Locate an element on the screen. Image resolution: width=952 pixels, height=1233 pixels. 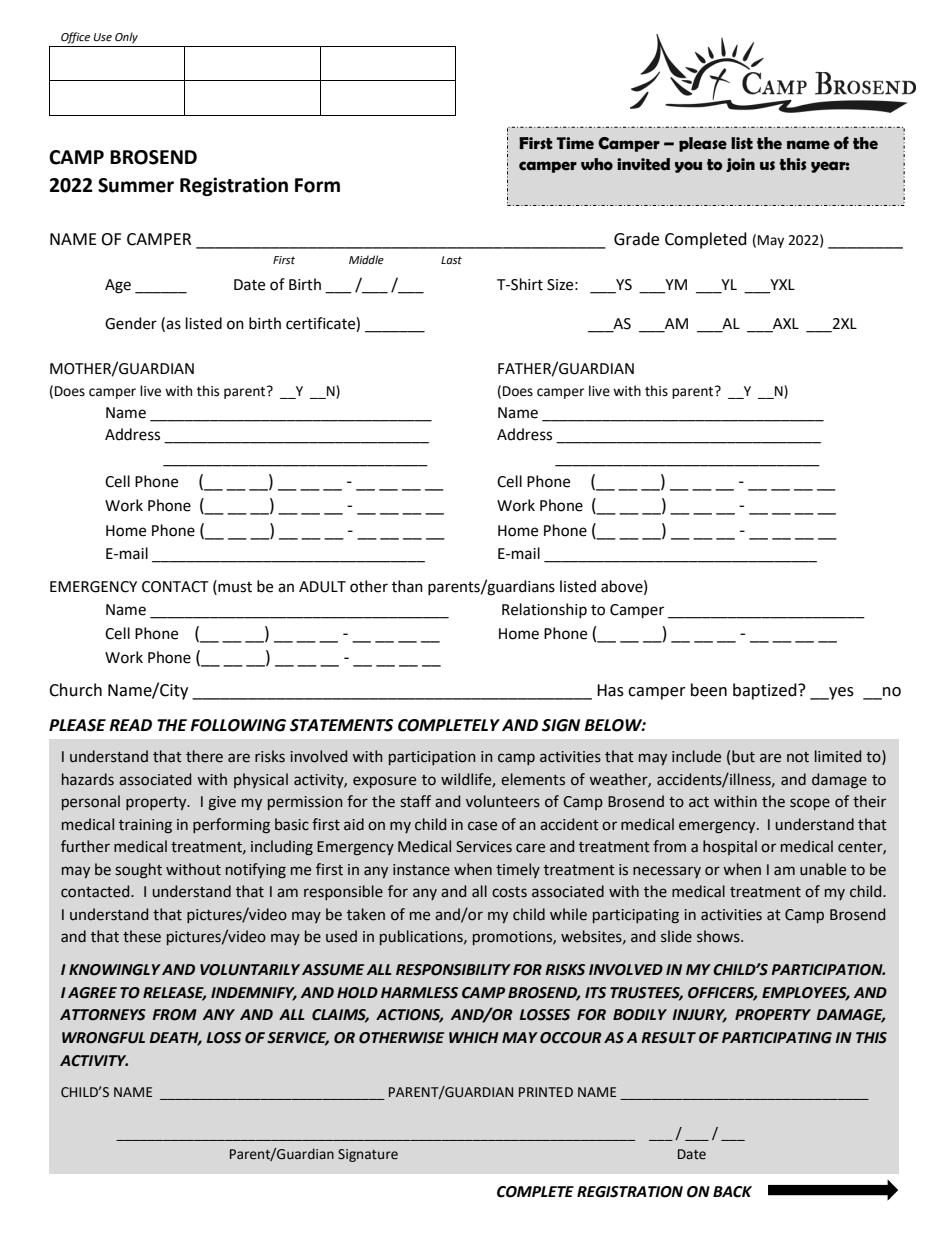
BACK is located at coordinates (732, 1192).
